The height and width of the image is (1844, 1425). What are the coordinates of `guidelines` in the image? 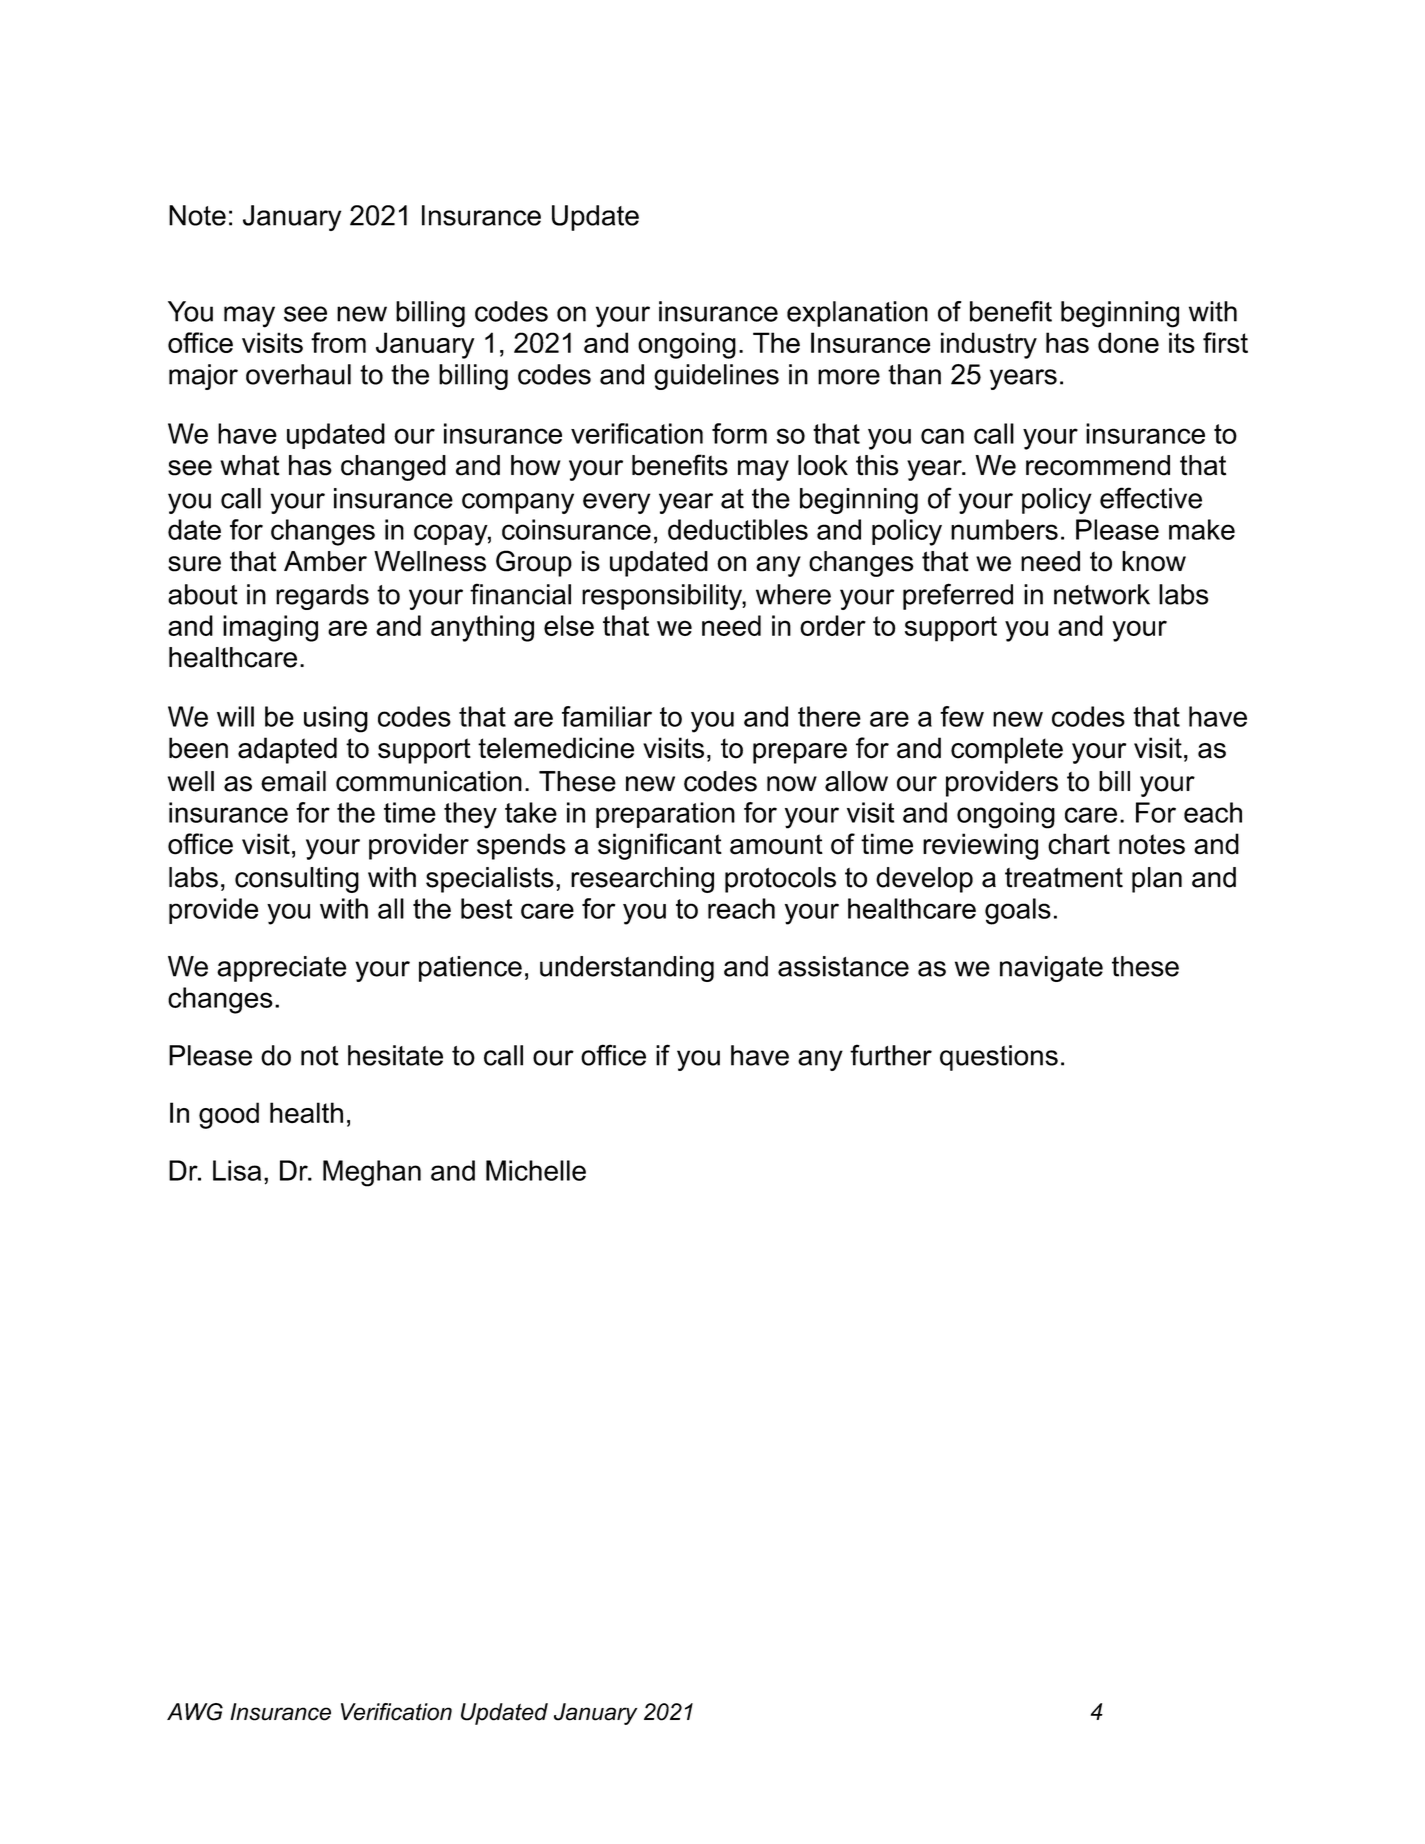 It's located at (716, 377).
